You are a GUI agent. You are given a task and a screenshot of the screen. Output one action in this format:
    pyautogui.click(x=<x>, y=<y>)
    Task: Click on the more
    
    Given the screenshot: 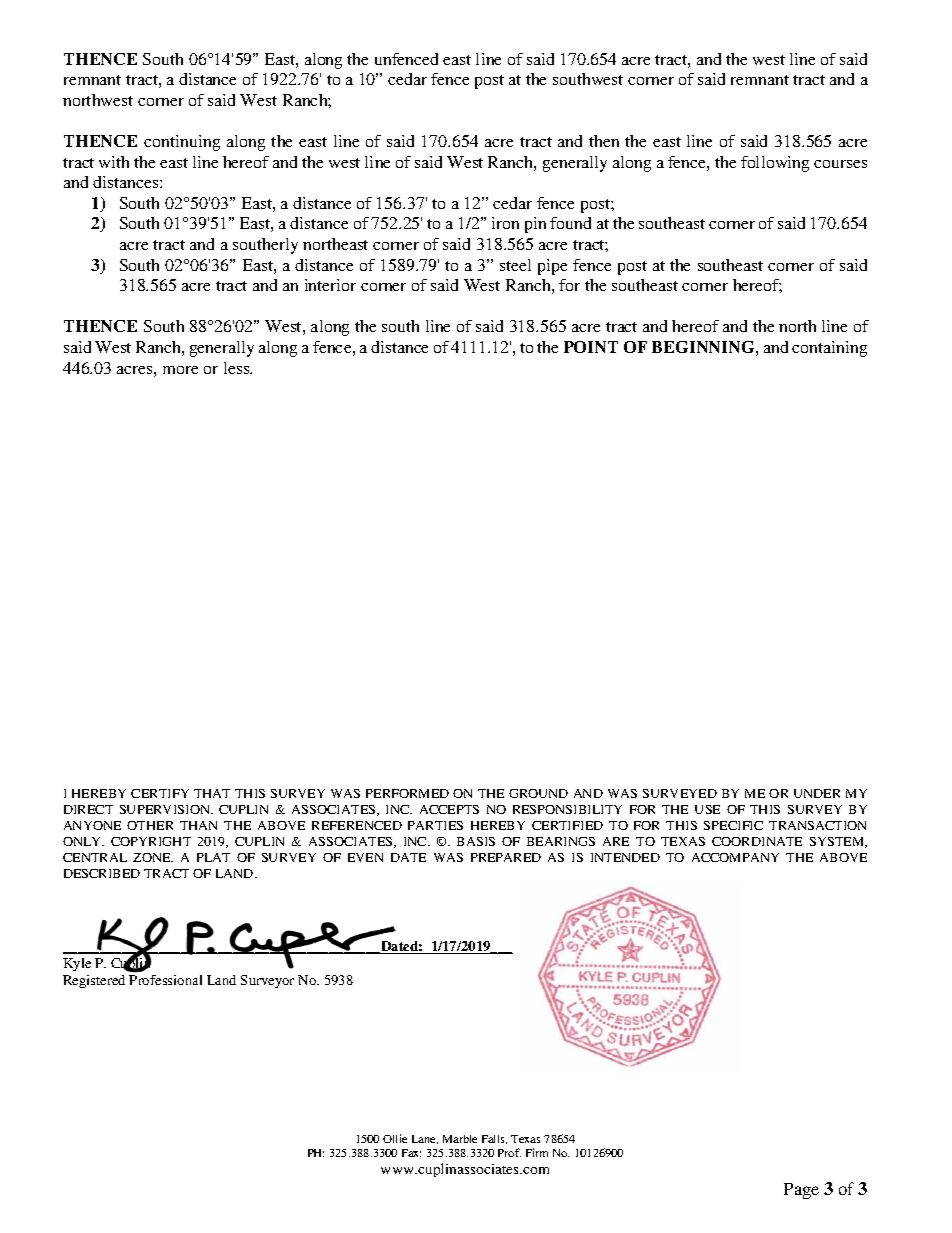 What is the action you would take?
    pyautogui.click(x=180, y=370)
